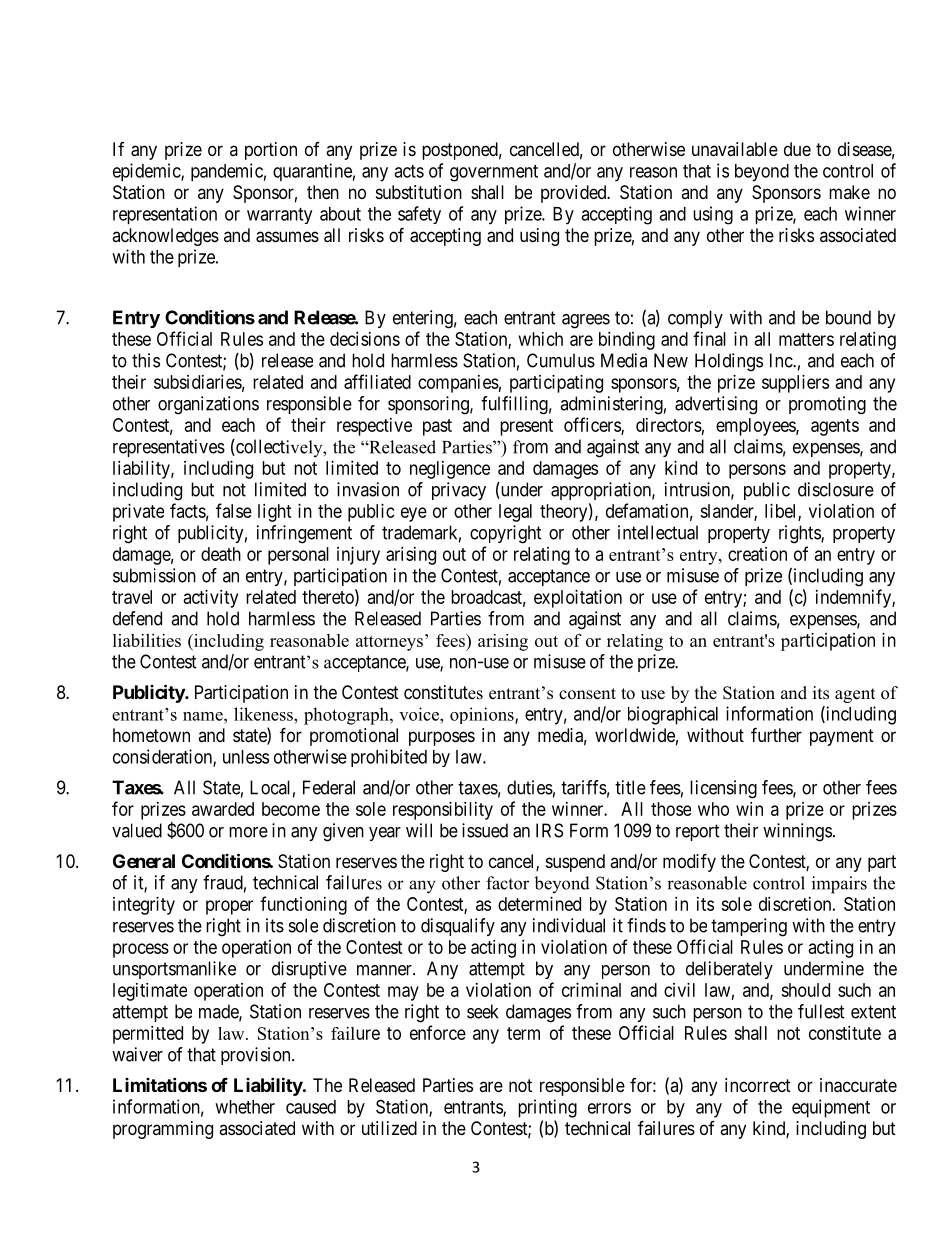 Image resolution: width=952 pixels, height=1233 pixels. Describe the element at coordinates (515, 513) in the screenshot. I see `legal` at that location.
